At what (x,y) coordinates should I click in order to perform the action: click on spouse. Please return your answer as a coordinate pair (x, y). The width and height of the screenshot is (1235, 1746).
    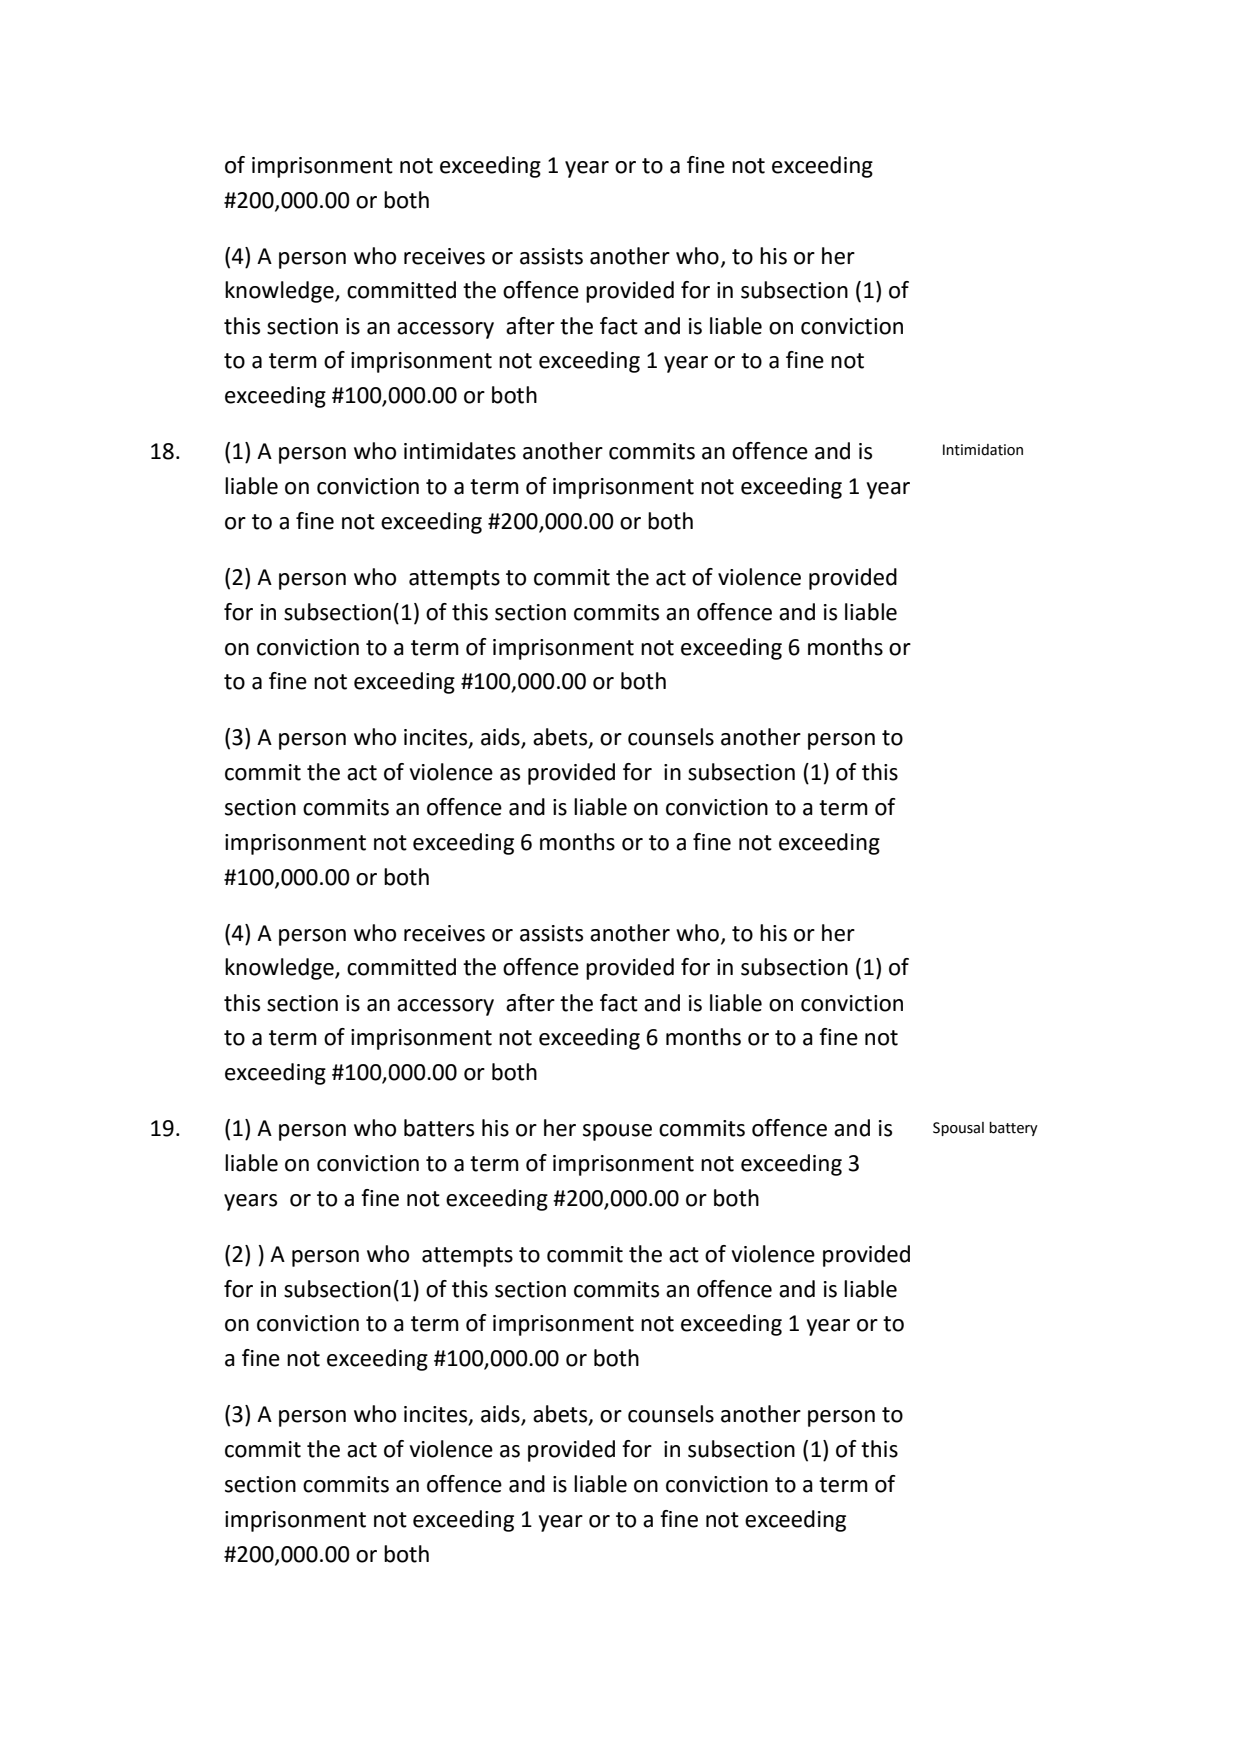
    Looking at the image, I should click on (617, 1132).
